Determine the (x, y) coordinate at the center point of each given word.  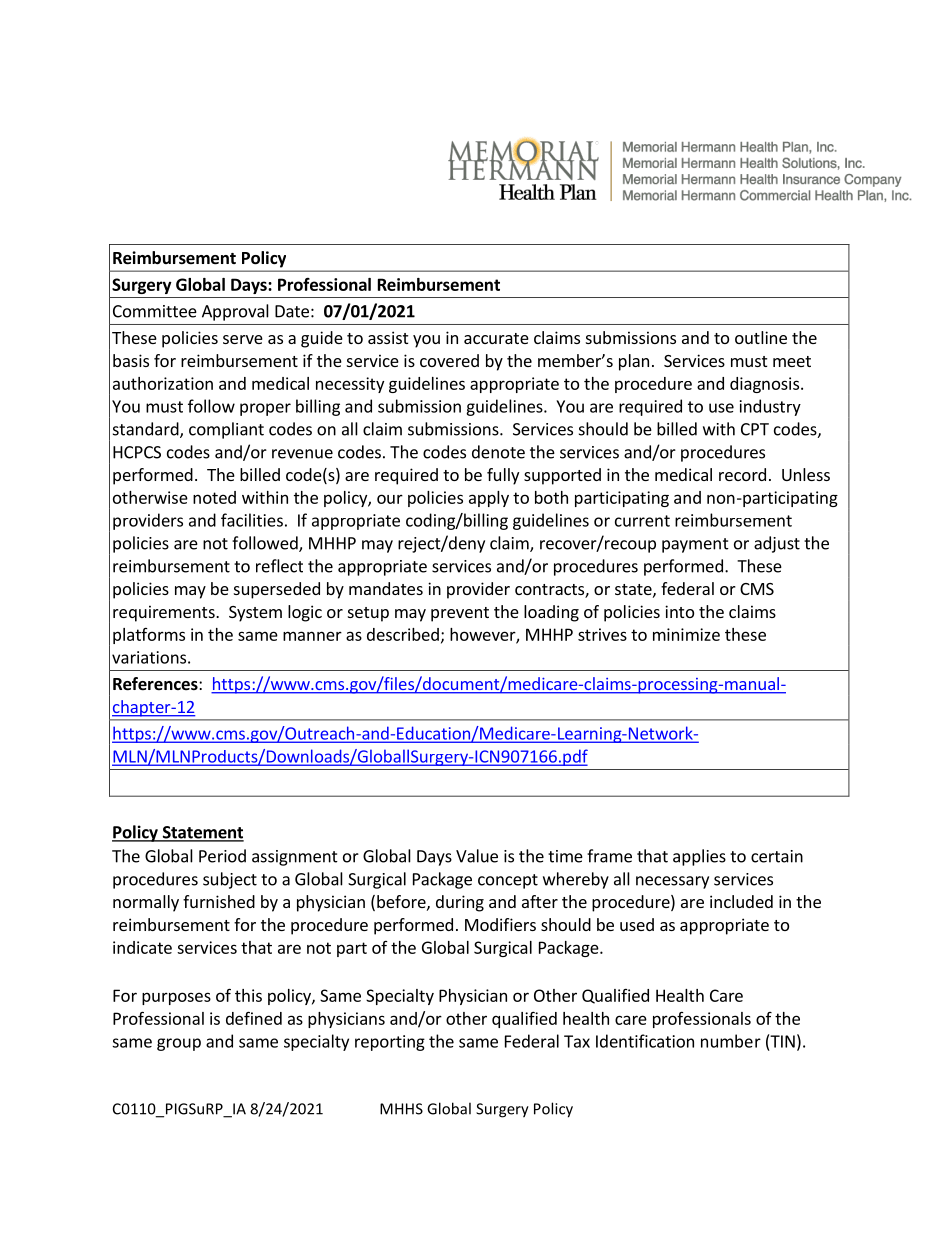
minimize (686, 634)
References (156, 684)
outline (761, 337)
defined (254, 1018)
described (403, 634)
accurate (496, 338)
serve (243, 339)
